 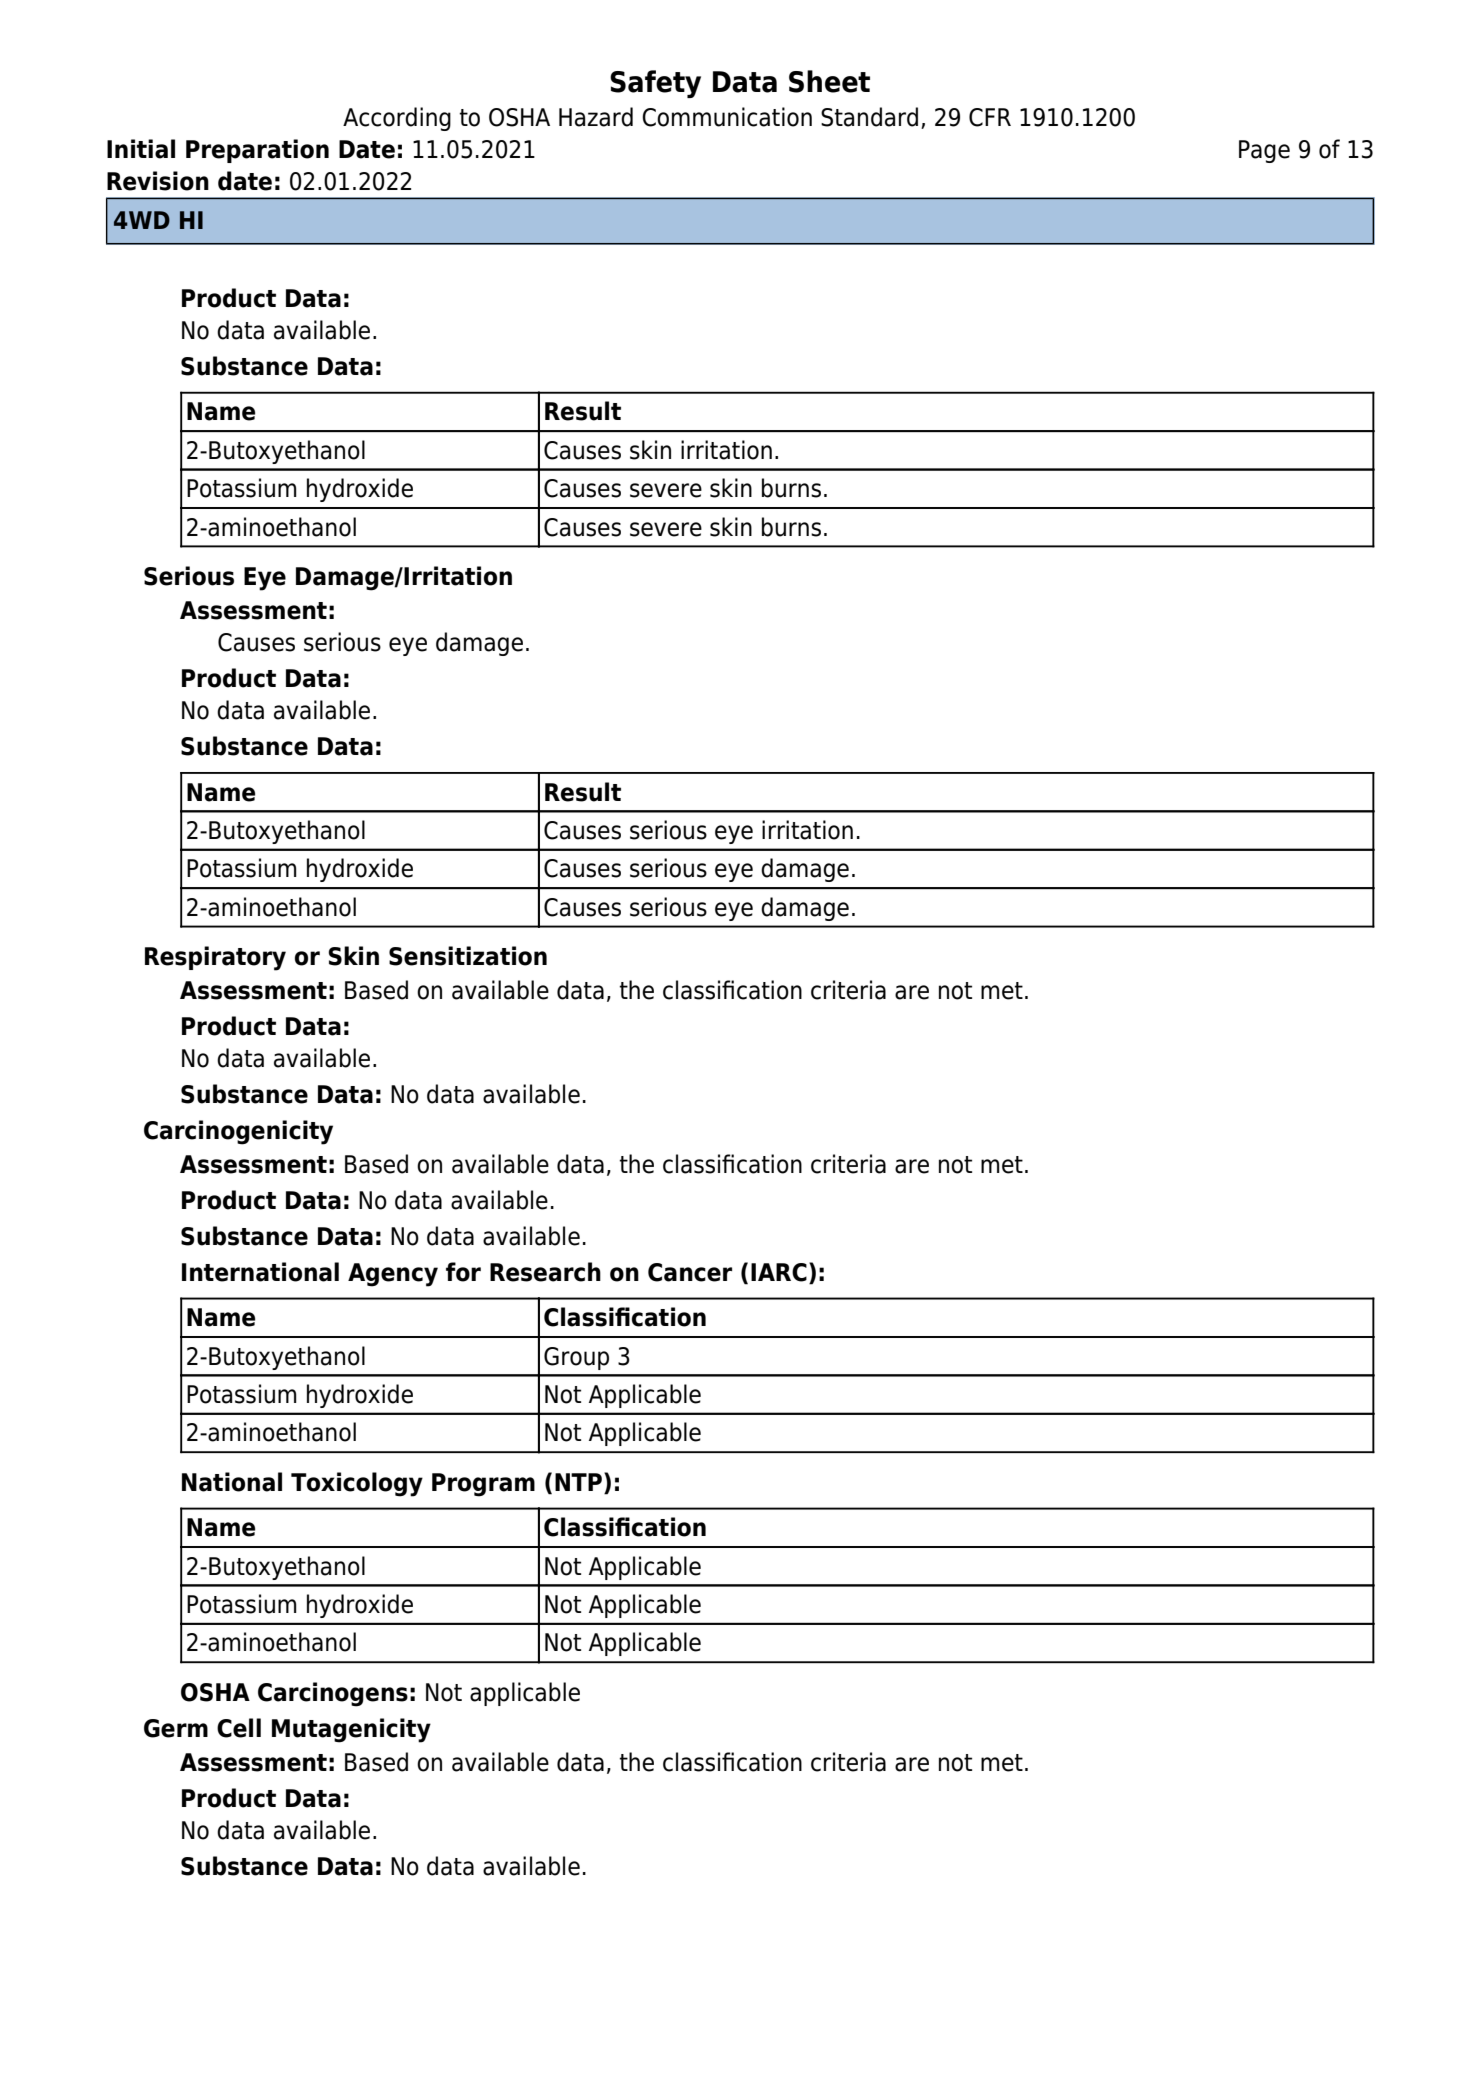 What do you see at coordinates (596, 117) in the document?
I see `Hazard` at bounding box center [596, 117].
